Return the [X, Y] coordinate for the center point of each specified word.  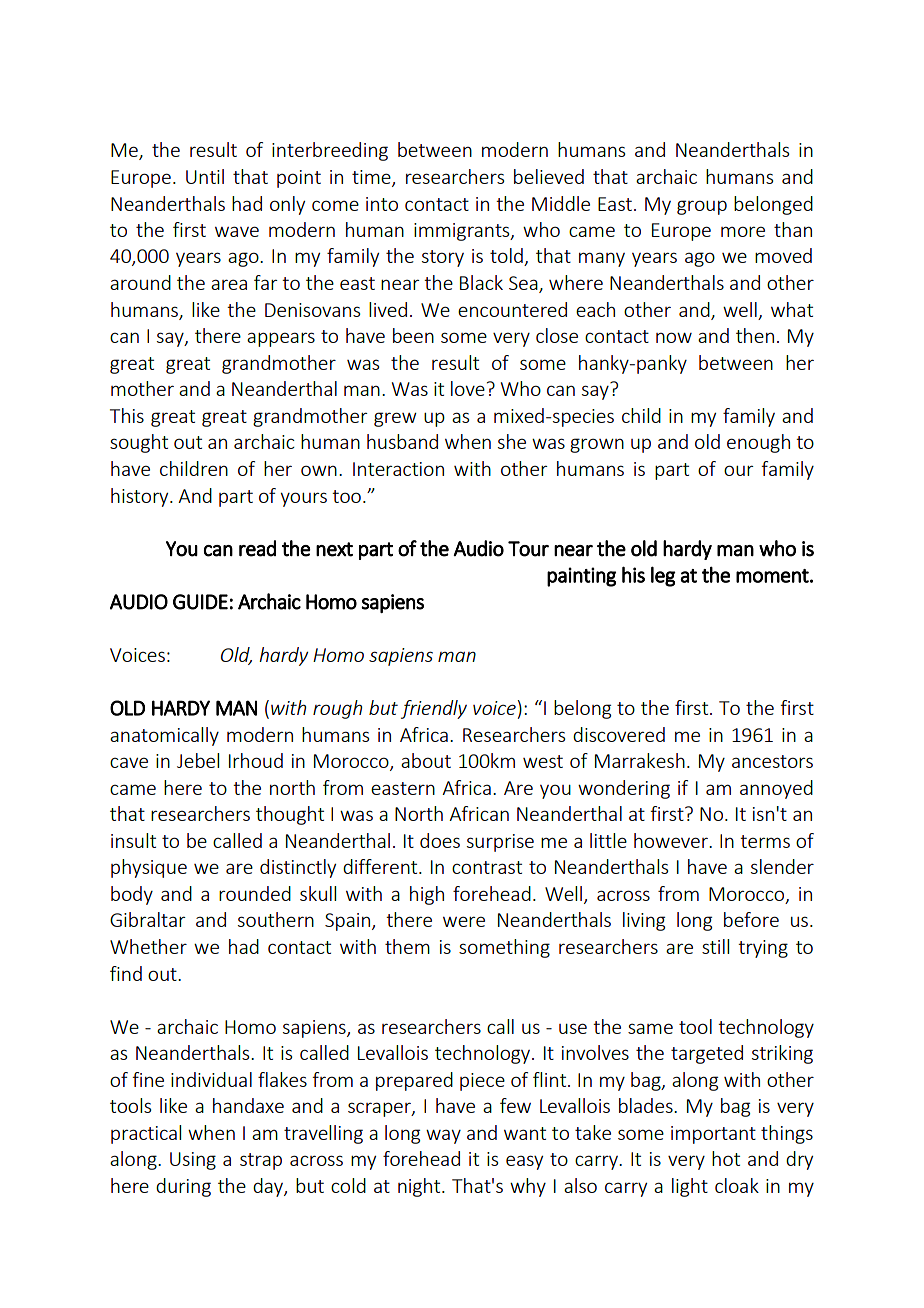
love [468, 388]
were [464, 921]
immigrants [463, 232]
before [751, 919]
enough [758, 443]
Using [193, 1161]
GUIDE [200, 602]
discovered [619, 734]
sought [139, 443]
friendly [434, 709]
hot [726, 1158]
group [702, 207]
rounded [255, 893]
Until [205, 176]
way [443, 1136]
